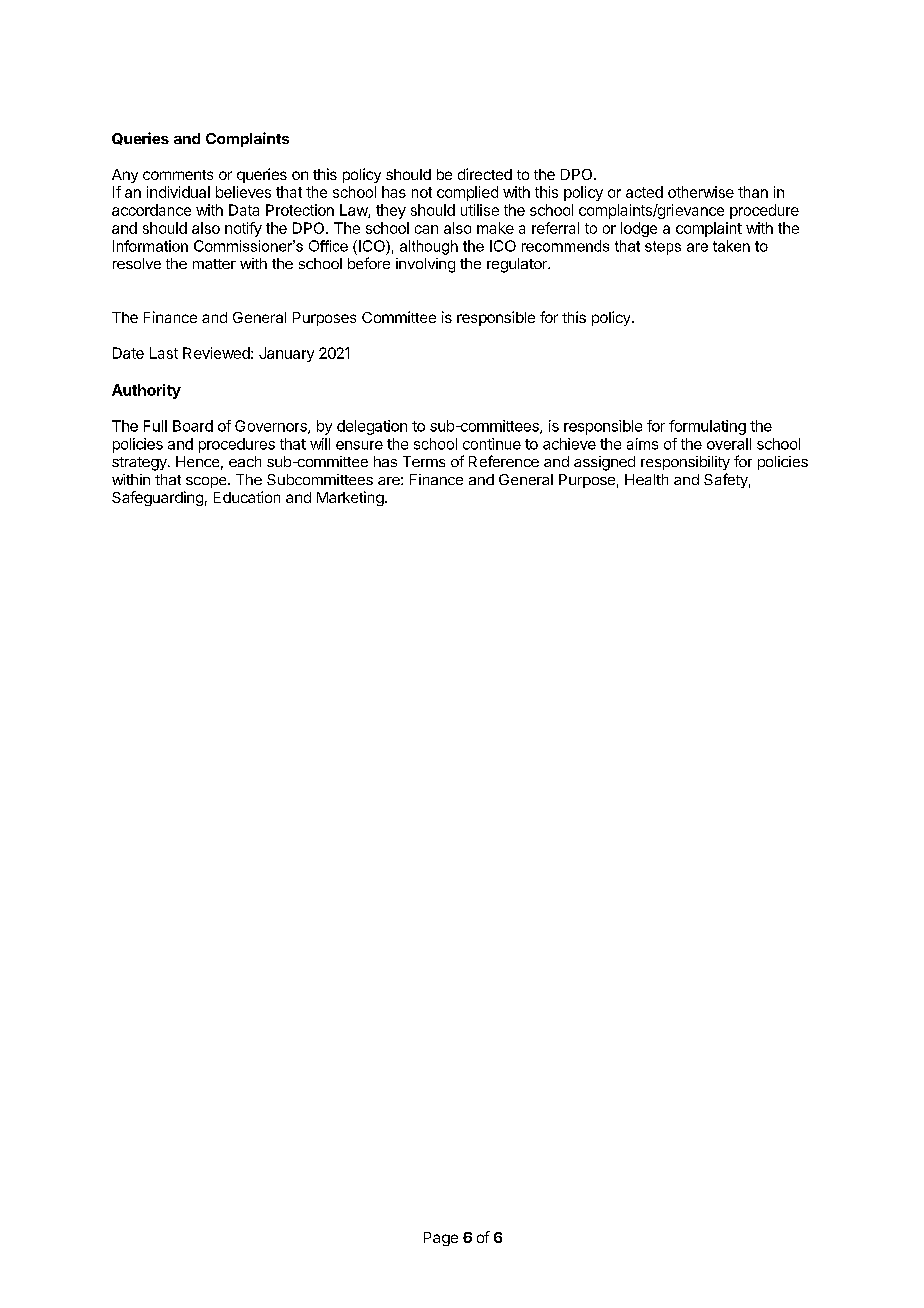  I want to click on Safeguarding, so click(157, 498).
